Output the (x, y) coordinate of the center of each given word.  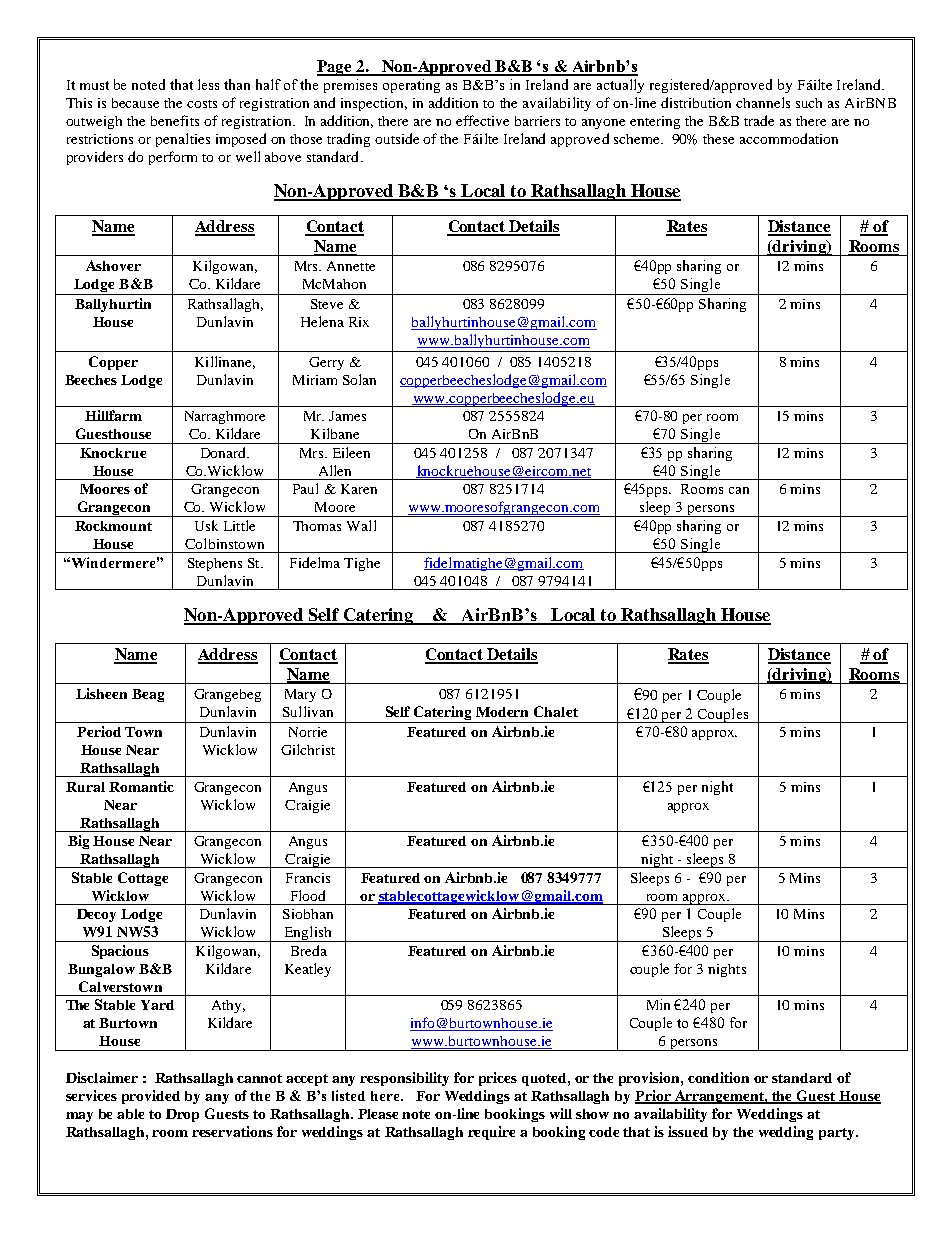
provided (151, 1097)
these (718, 139)
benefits (175, 120)
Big (78, 842)
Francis (308, 878)
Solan (359, 379)
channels (763, 102)
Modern (502, 712)
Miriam (315, 380)
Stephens (215, 564)
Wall (361, 525)
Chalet (556, 711)
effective (482, 120)
